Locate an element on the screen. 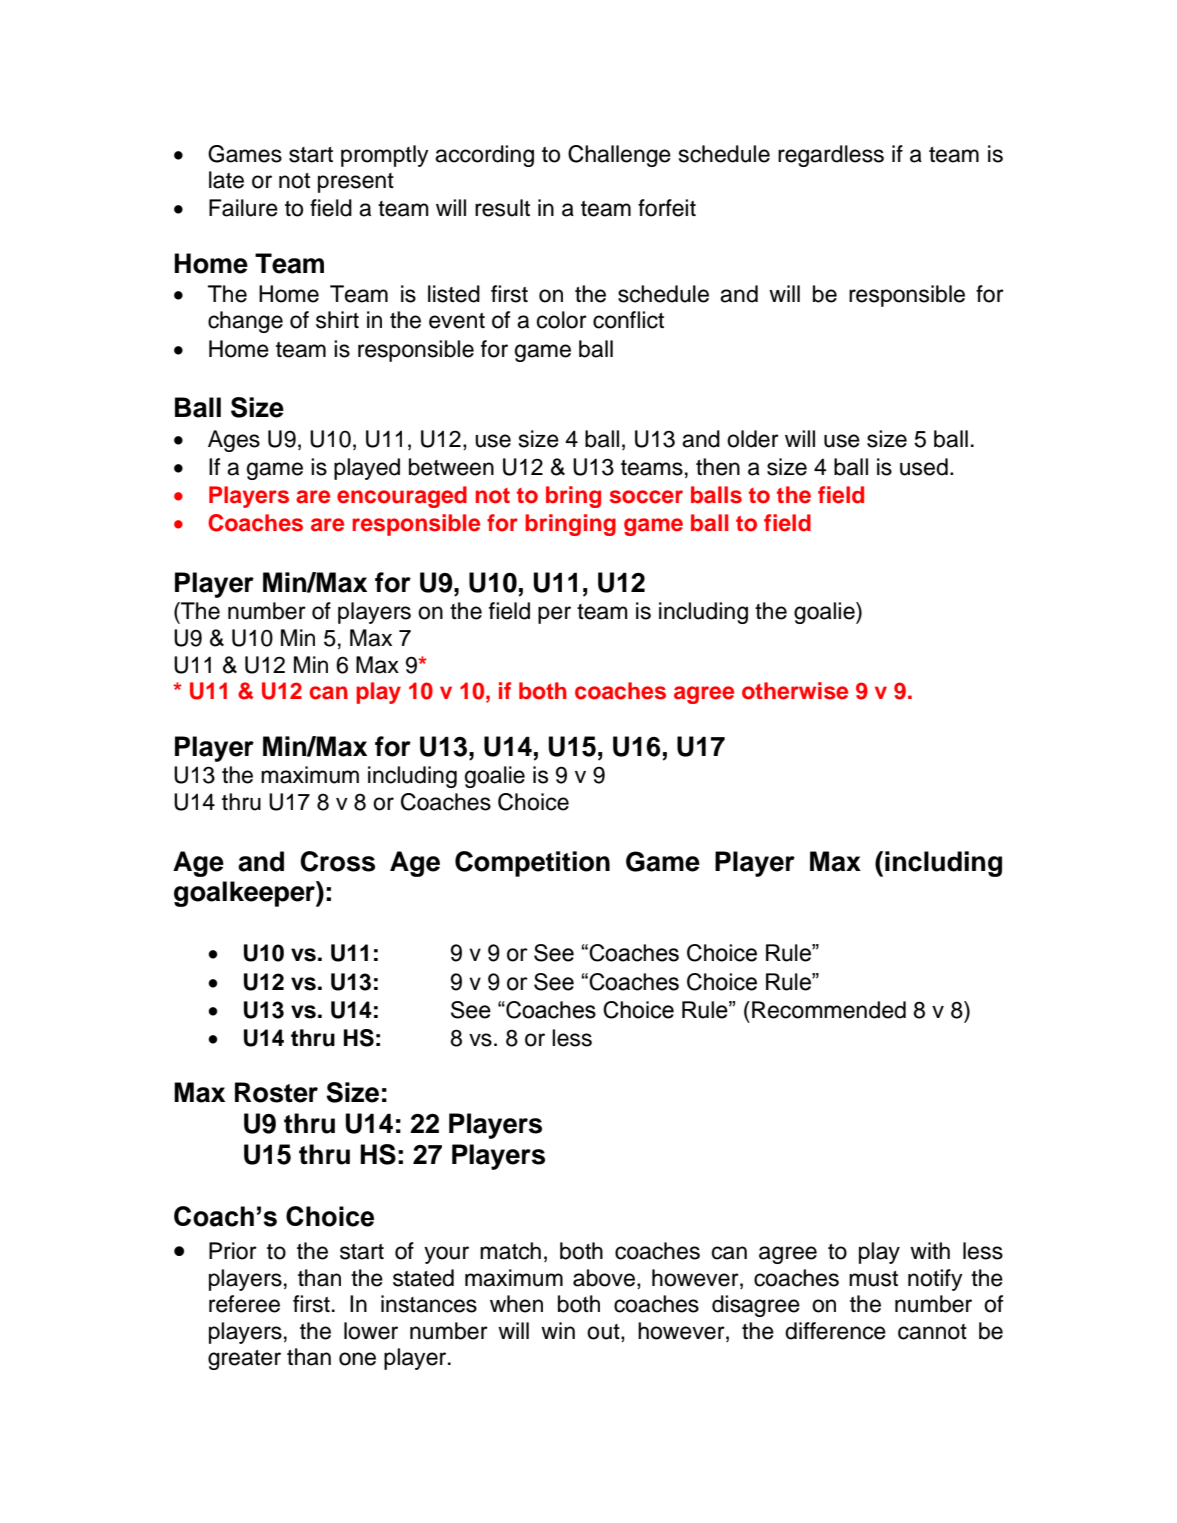  difference is located at coordinates (835, 1331).
